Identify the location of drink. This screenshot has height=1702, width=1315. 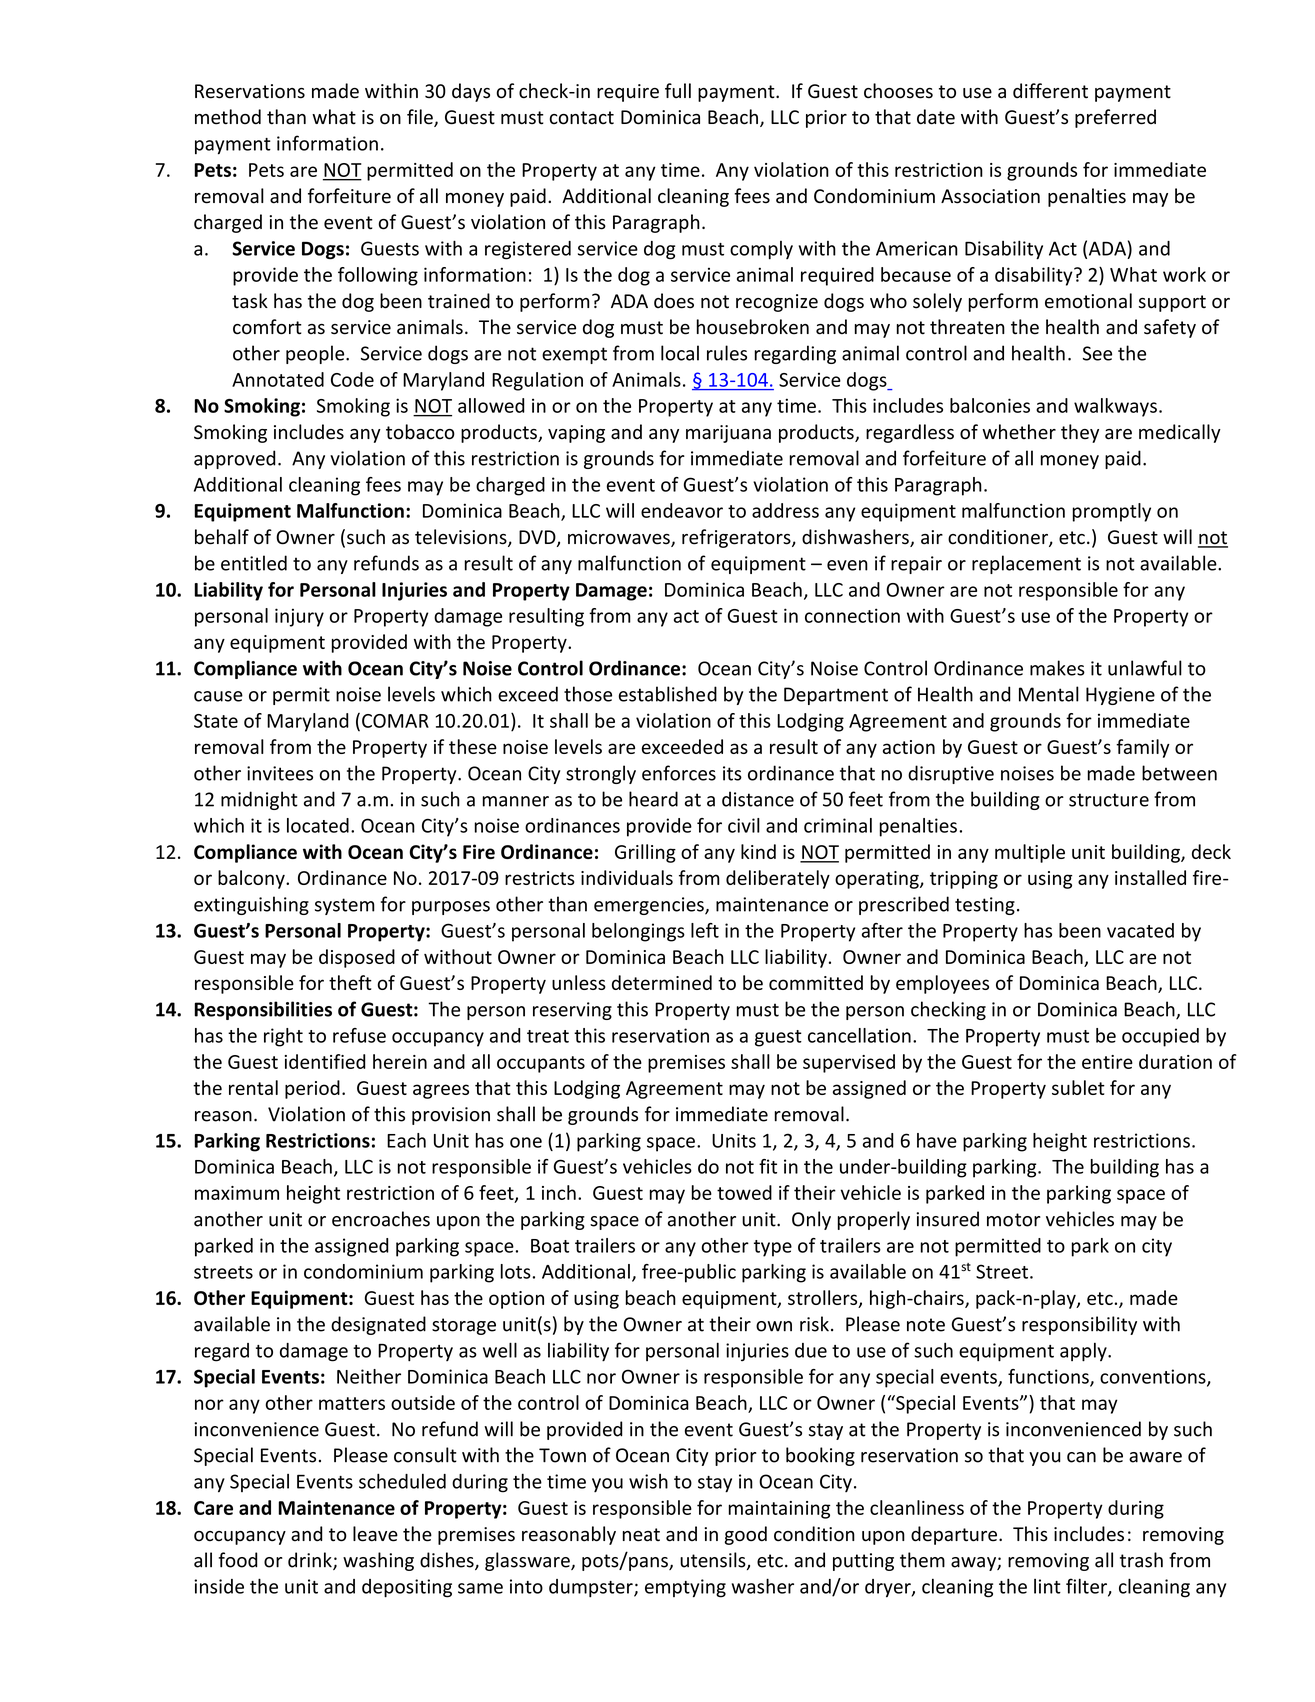
(311, 1561).
